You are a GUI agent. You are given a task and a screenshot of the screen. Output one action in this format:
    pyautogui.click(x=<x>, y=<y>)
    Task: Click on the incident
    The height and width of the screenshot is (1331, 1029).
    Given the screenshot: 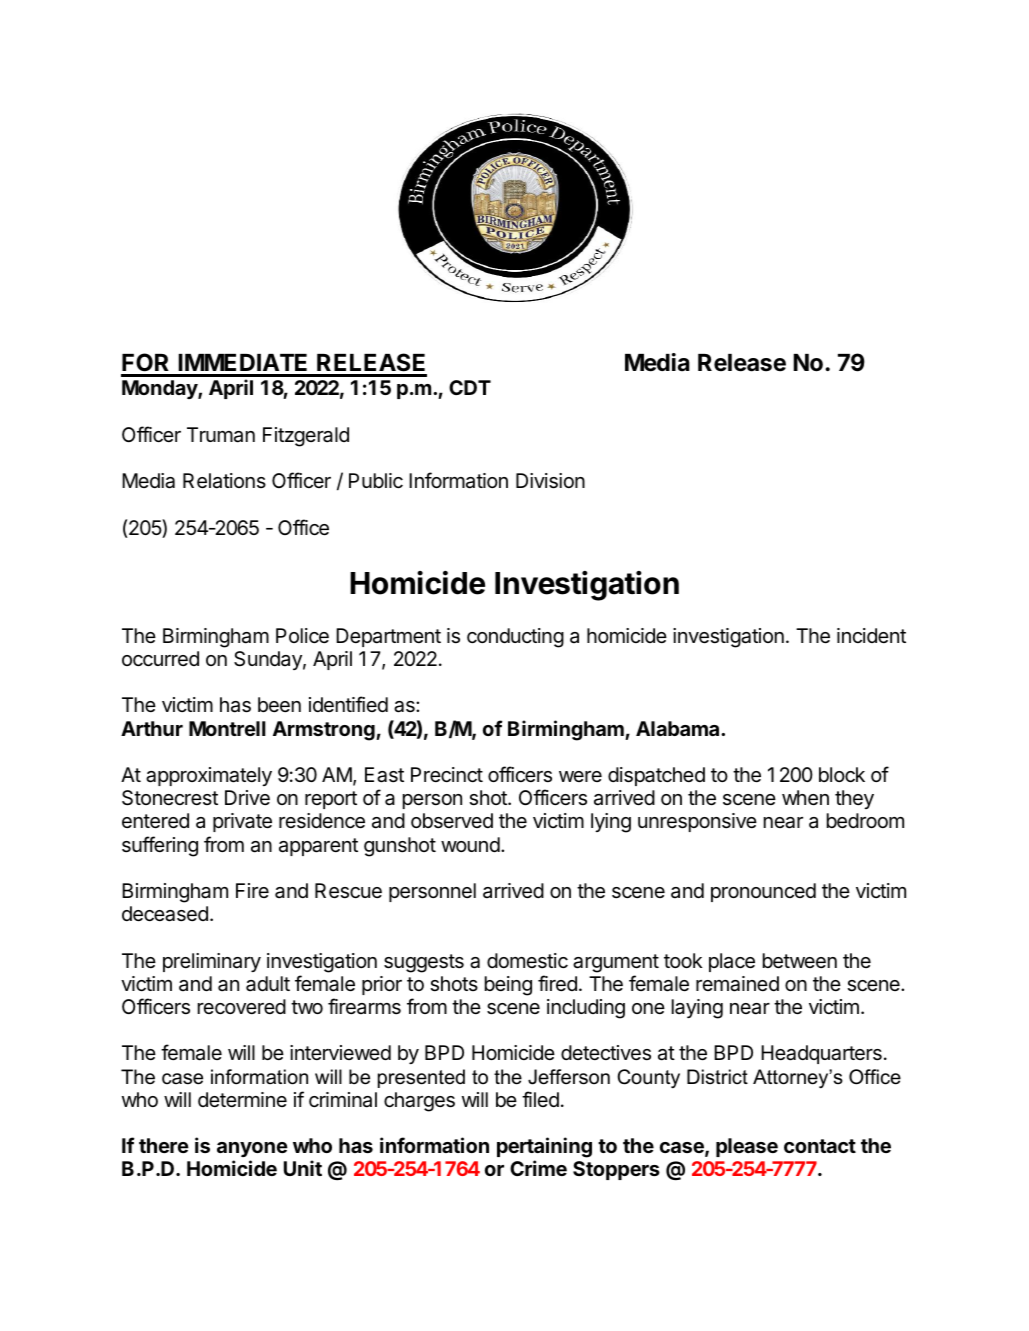 What is the action you would take?
    pyautogui.click(x=871, y=635)
